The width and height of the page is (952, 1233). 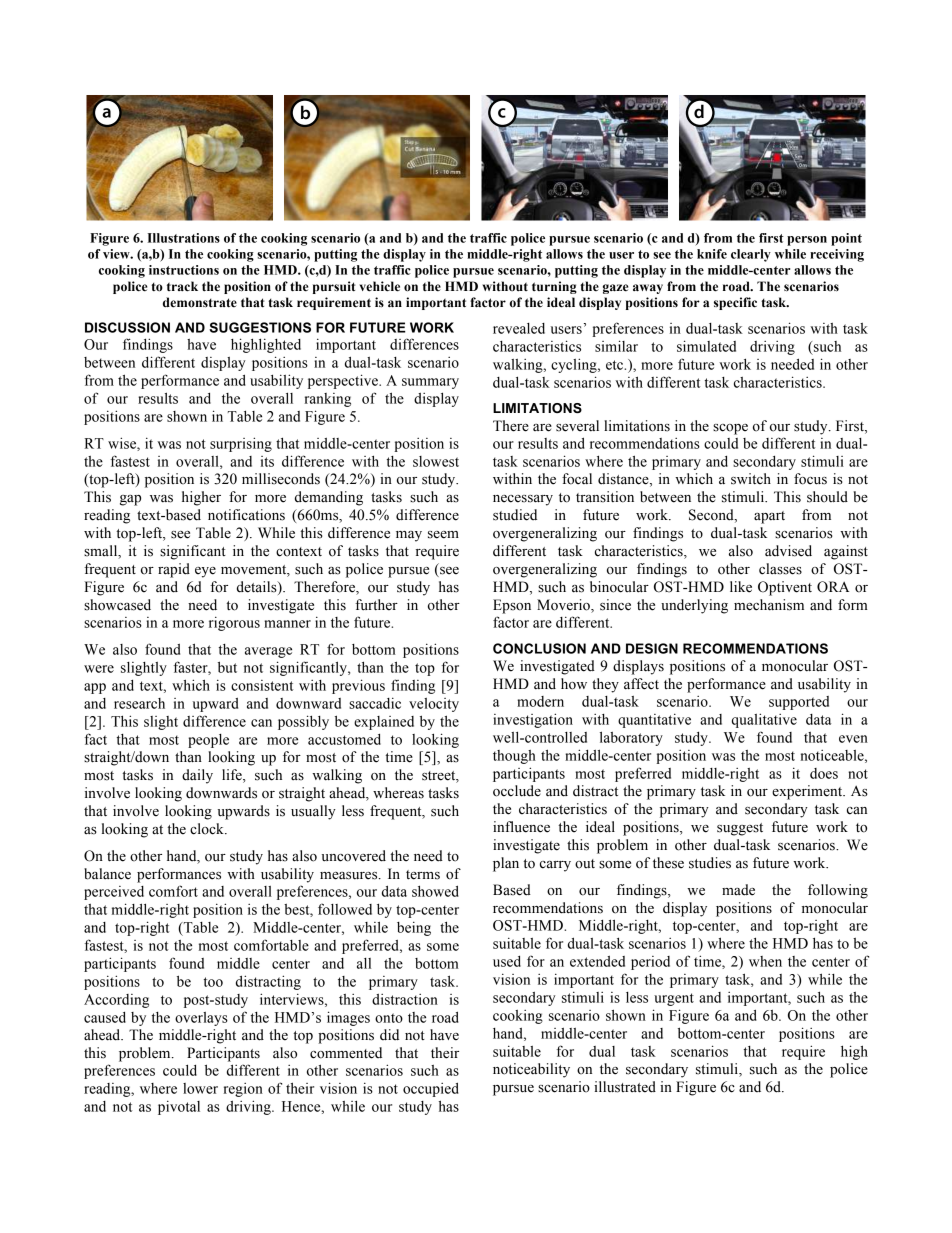 What do you see at coordinates (730, 429) in the page?
I see `scope` at bounding box center [730, 429].
